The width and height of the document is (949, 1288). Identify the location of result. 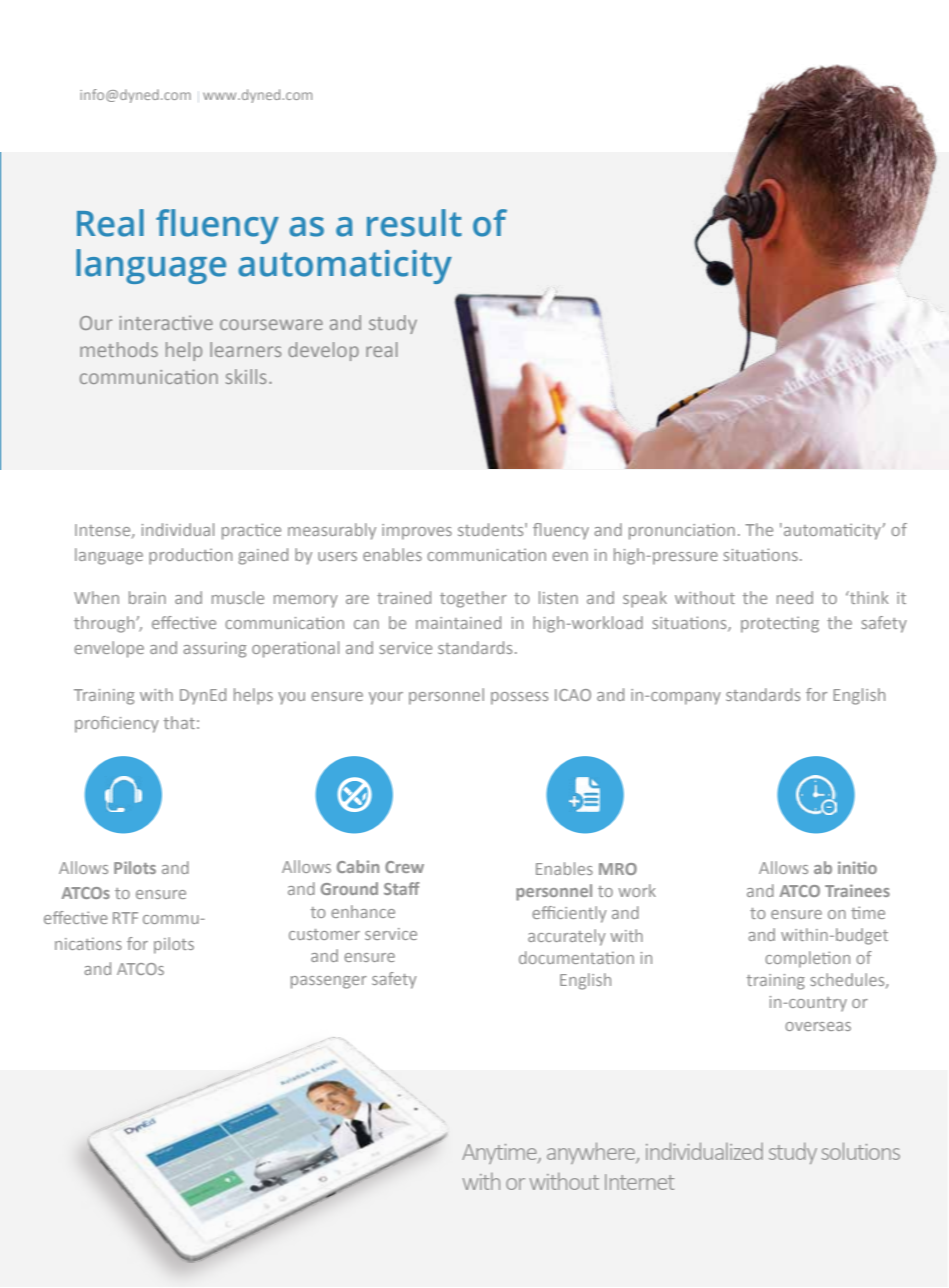
(414, 223).
